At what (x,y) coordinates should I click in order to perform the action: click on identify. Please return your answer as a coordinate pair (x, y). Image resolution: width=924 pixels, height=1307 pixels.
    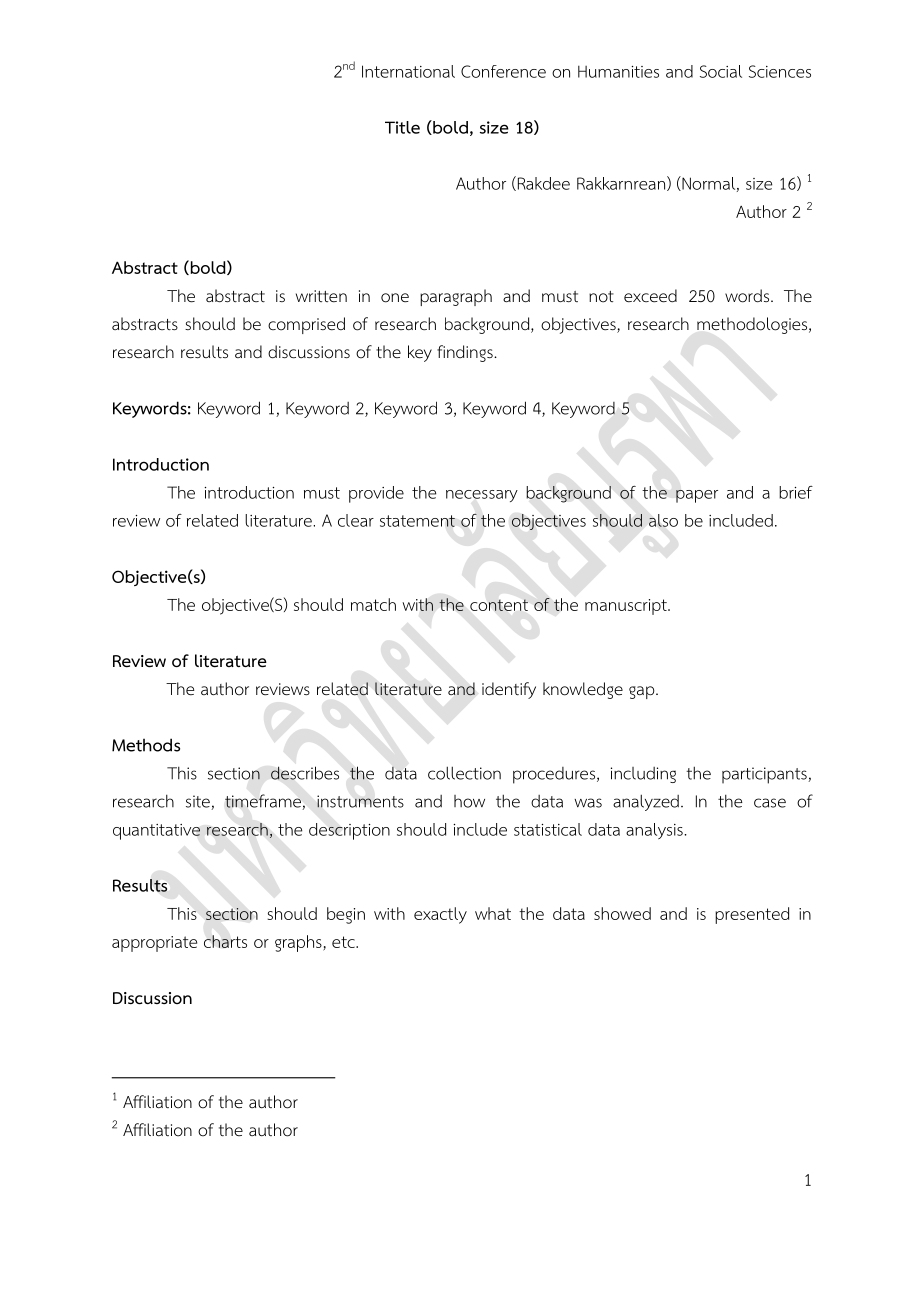
    Looking at the image, I should click on (509, 690).
